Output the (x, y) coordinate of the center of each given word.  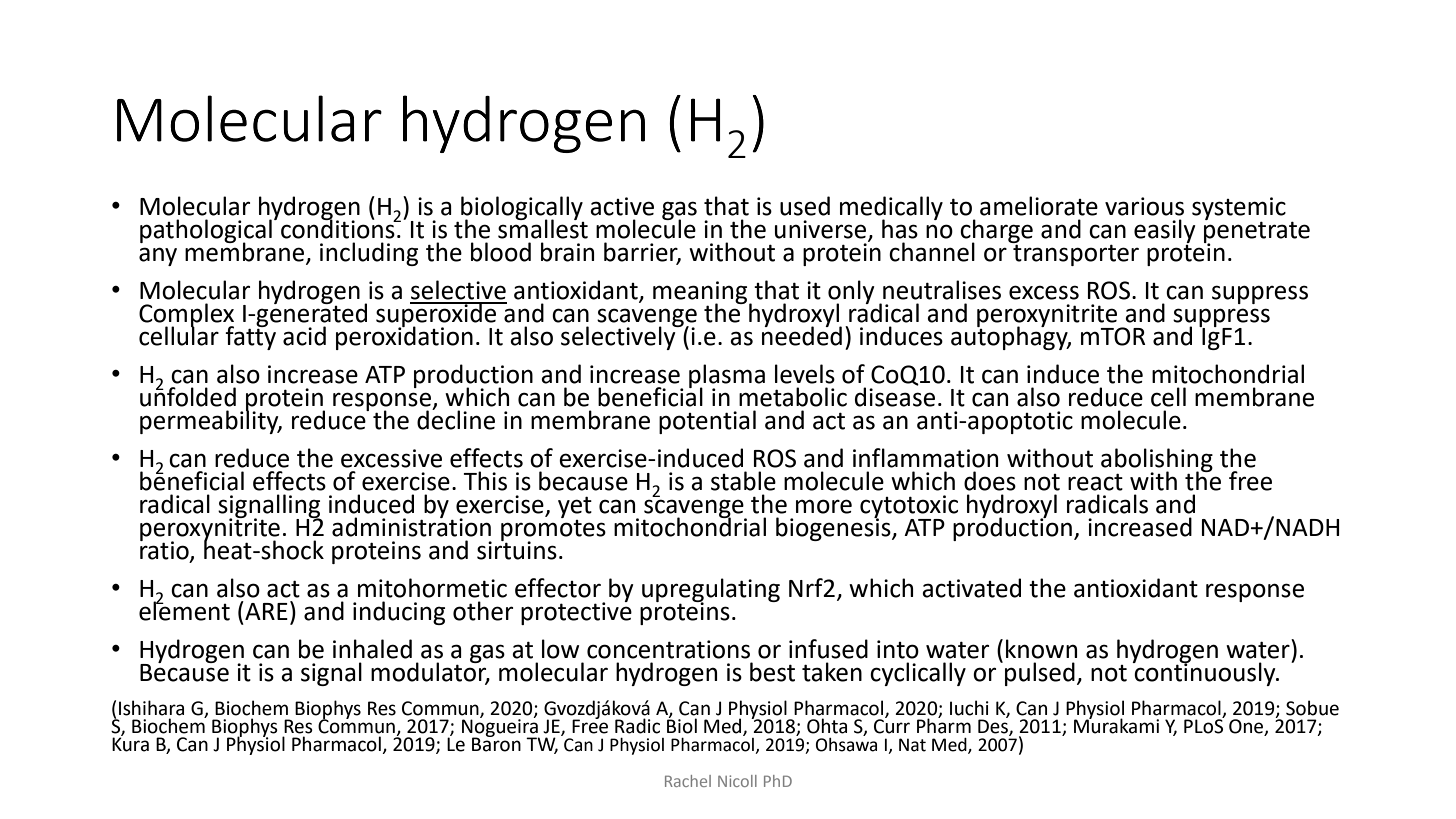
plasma (727, 377)
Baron (496, 743)
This (485, 481)
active (622, 206)
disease (895, 396)
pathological (206, 232)
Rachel (688, 781)
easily (1165, 231)
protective (576, 612)
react (1095, 482)
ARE (265, 610)
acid (304, 336)
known (1041, 649)
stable (743, 481)
